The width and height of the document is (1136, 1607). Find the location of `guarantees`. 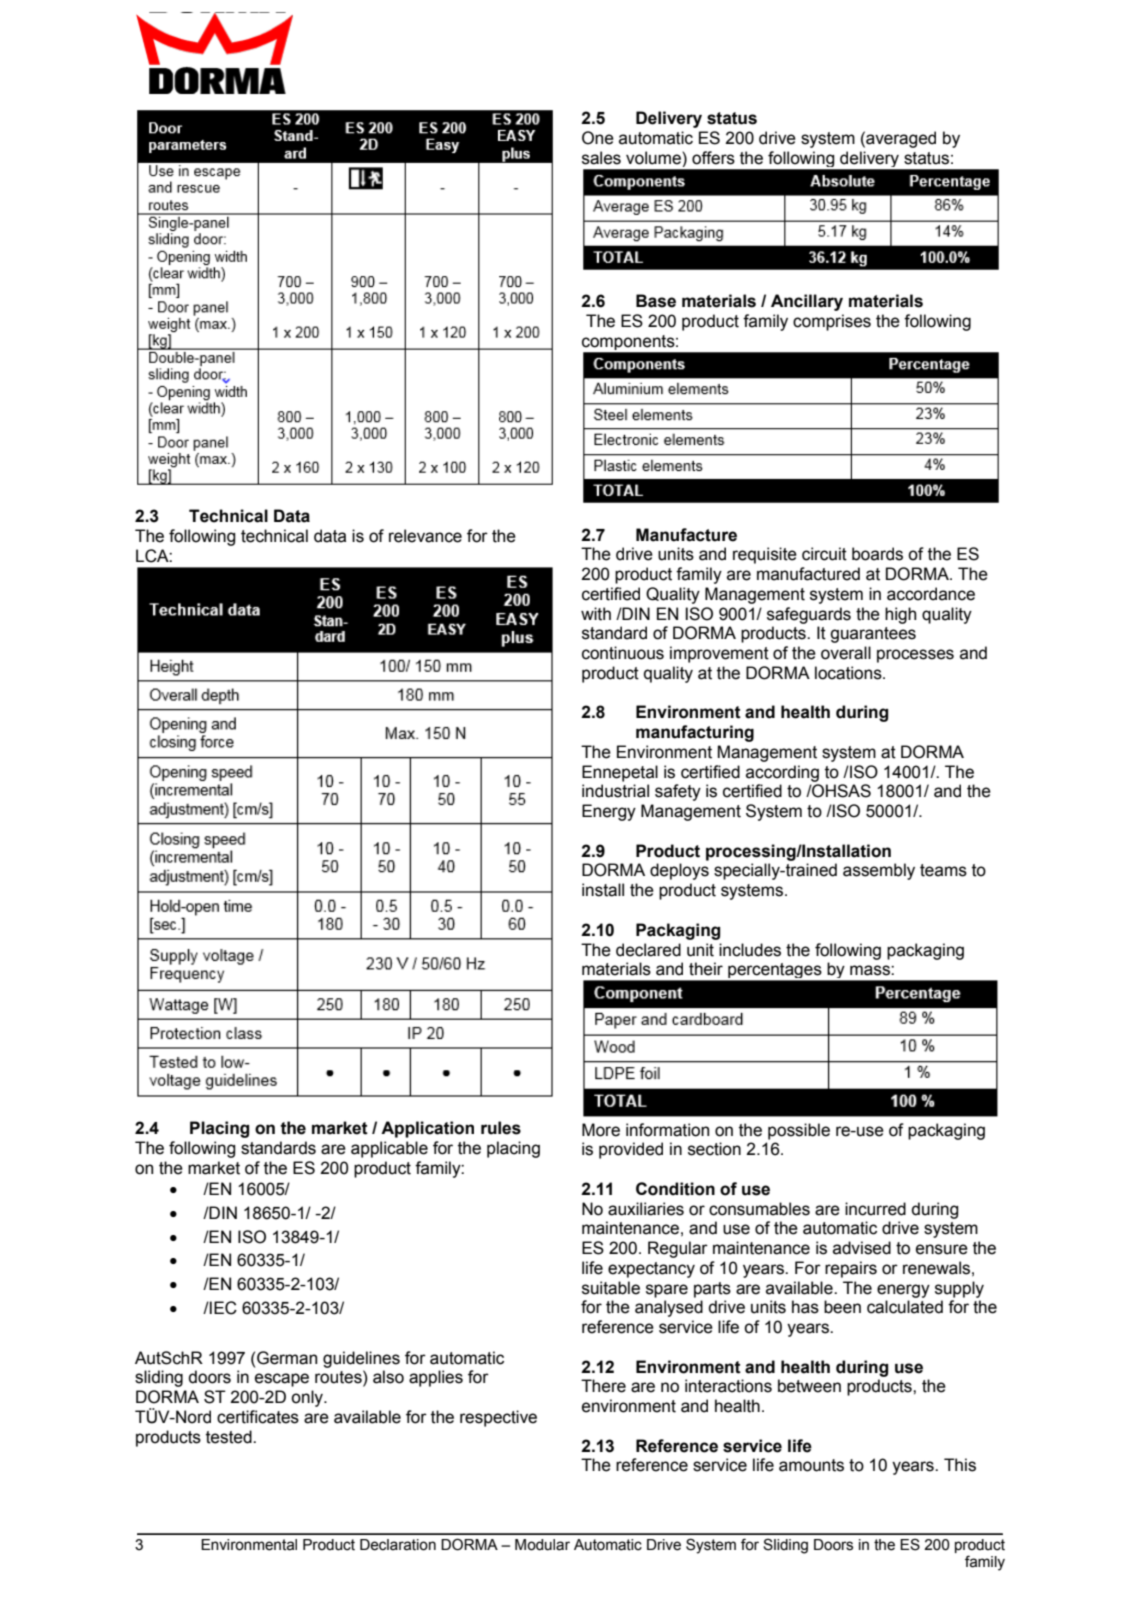

guarantees is located at coordinates (873, 635).
